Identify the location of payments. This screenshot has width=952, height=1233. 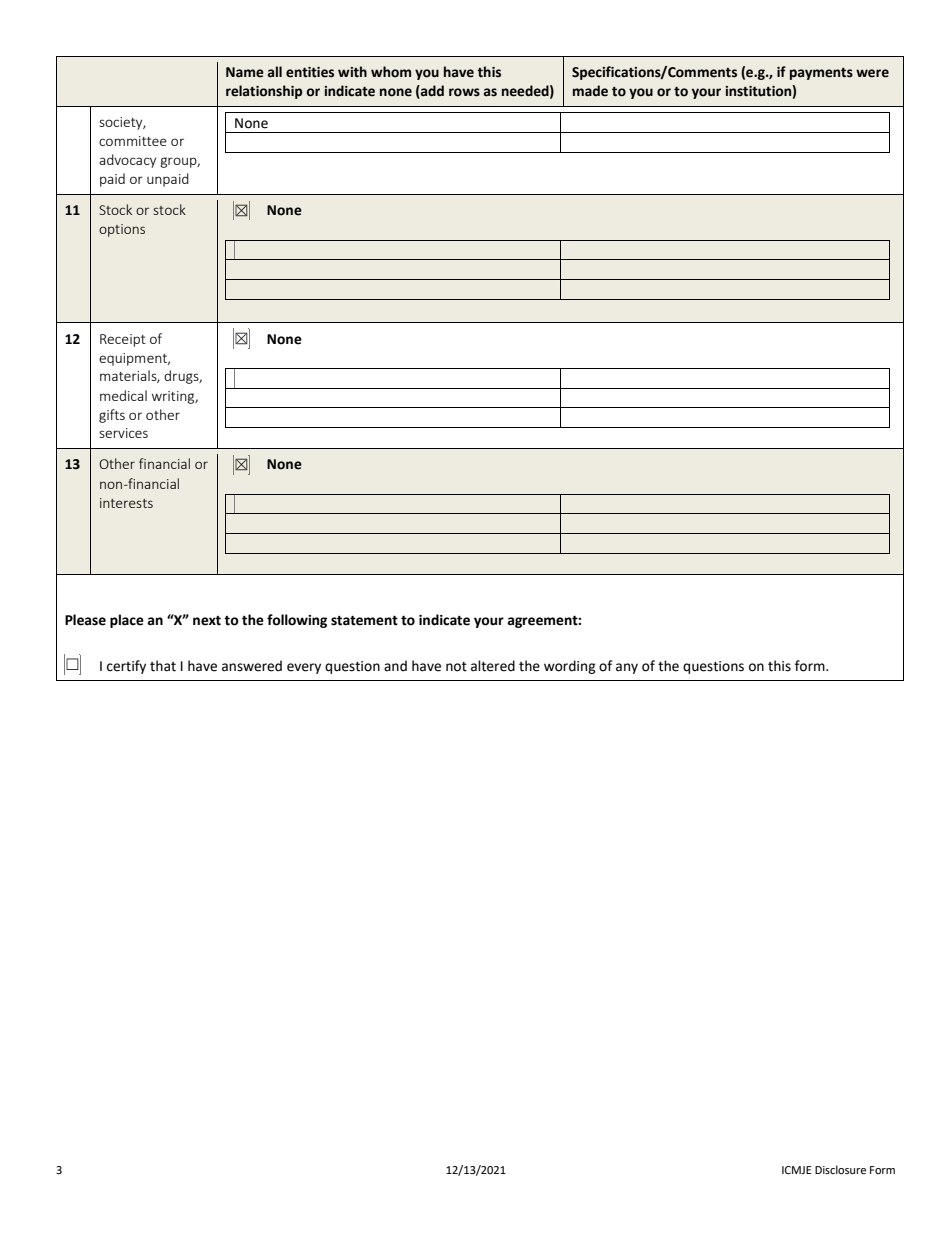
(821, 74).
